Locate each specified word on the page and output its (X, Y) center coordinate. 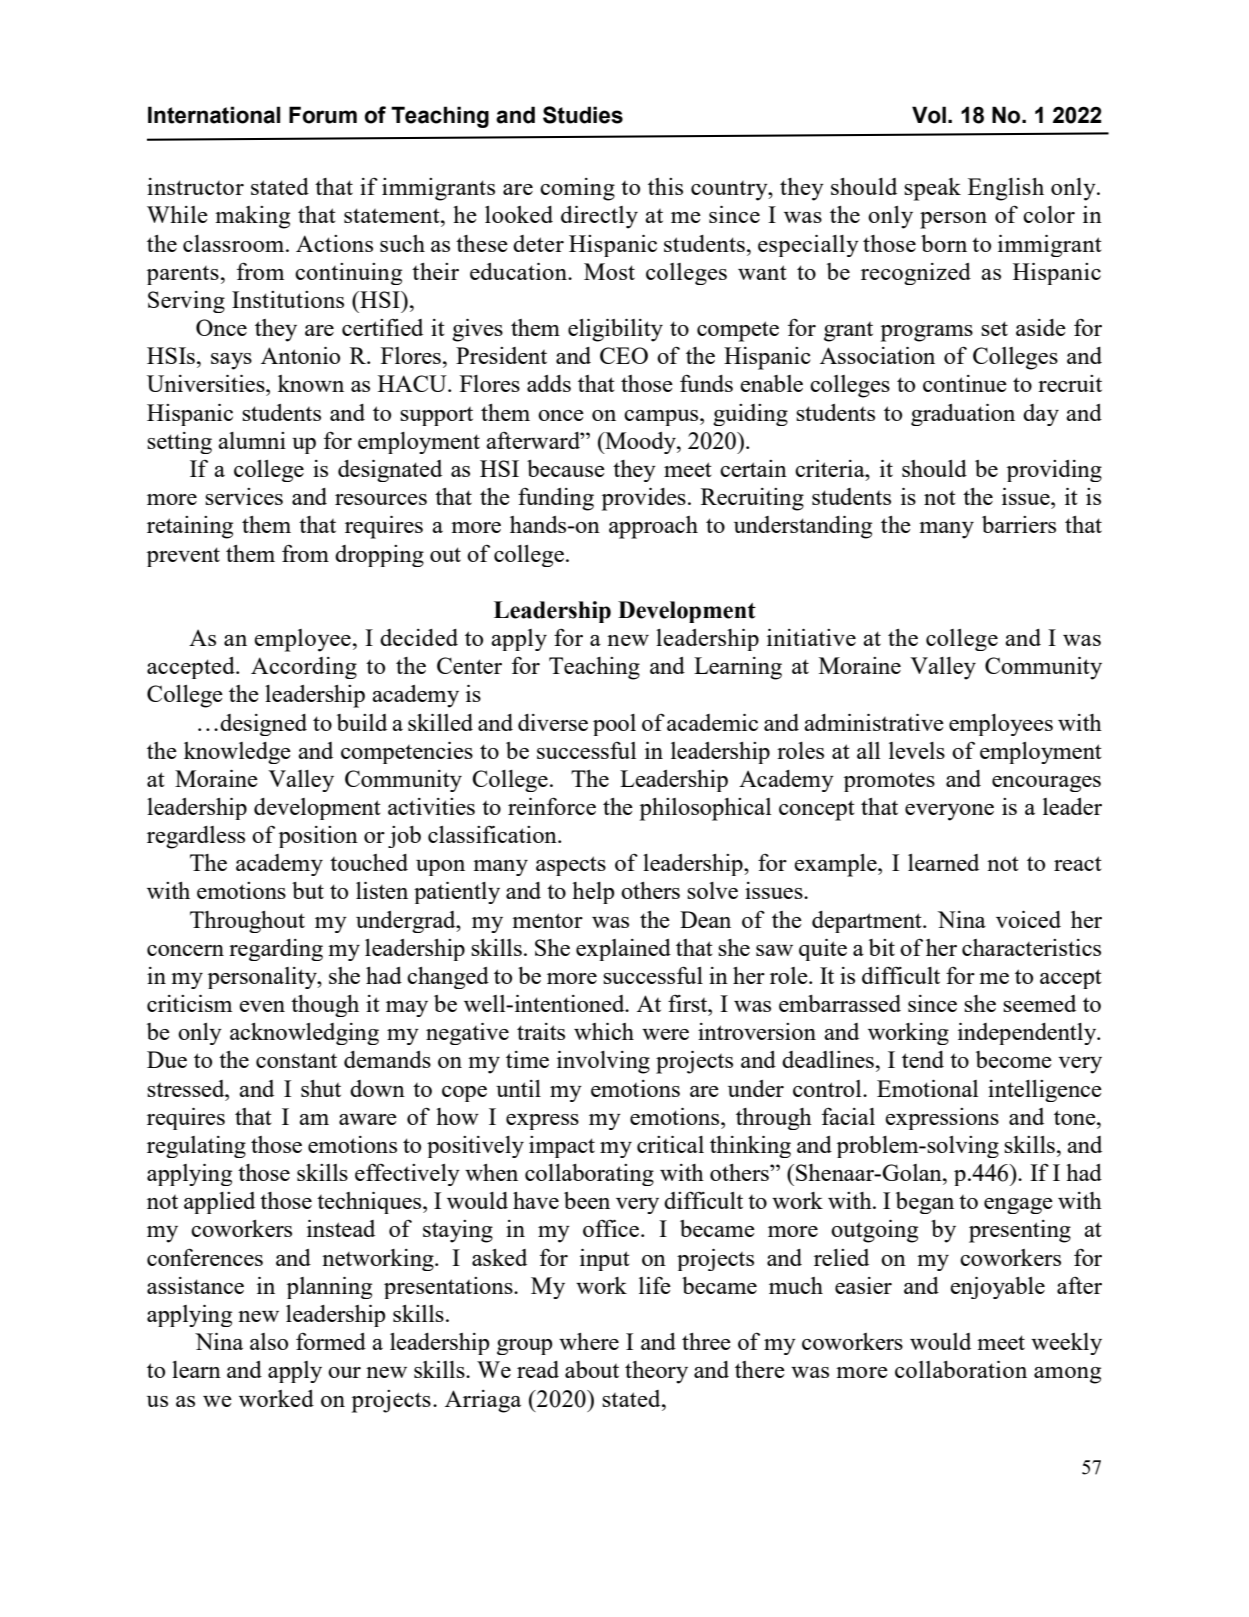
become (1014, 1059)
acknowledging (304, 1034)
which (604, 1031)
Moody (640, 443)
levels (917, 750)
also (269, 1341)
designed (263, 725)
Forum (323, 115)
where (589, 1341)
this (665, 186)
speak (932, 189)
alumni (252, 440)
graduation (963, 415)
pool (614, 725)
